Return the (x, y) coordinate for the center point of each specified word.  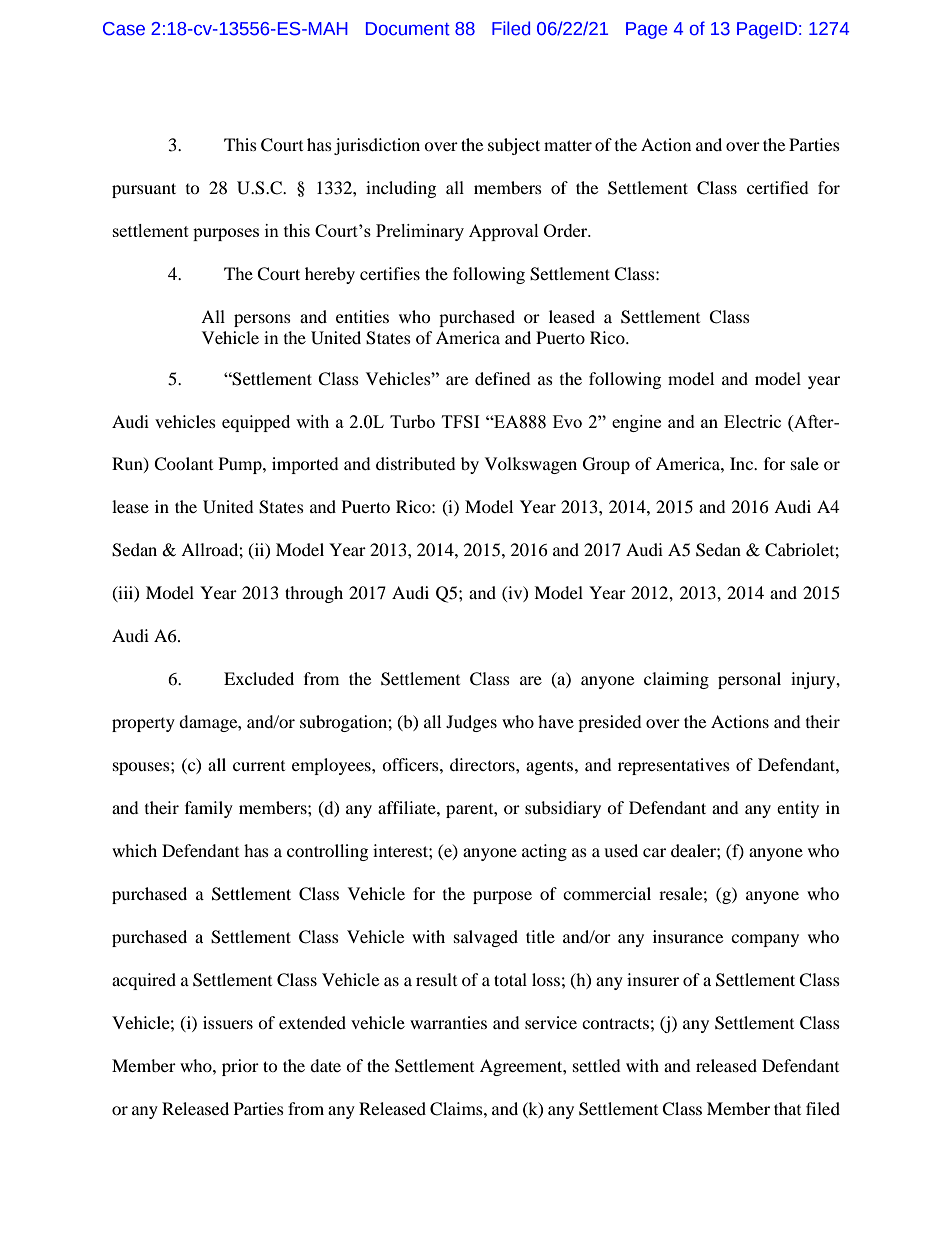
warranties (448, 1022)
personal (749, 680)
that (787, 1108)
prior (240, 1067)
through (314, 594)
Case (124, 29)
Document (408, 29)
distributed (416, 463)
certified (778, 187)
